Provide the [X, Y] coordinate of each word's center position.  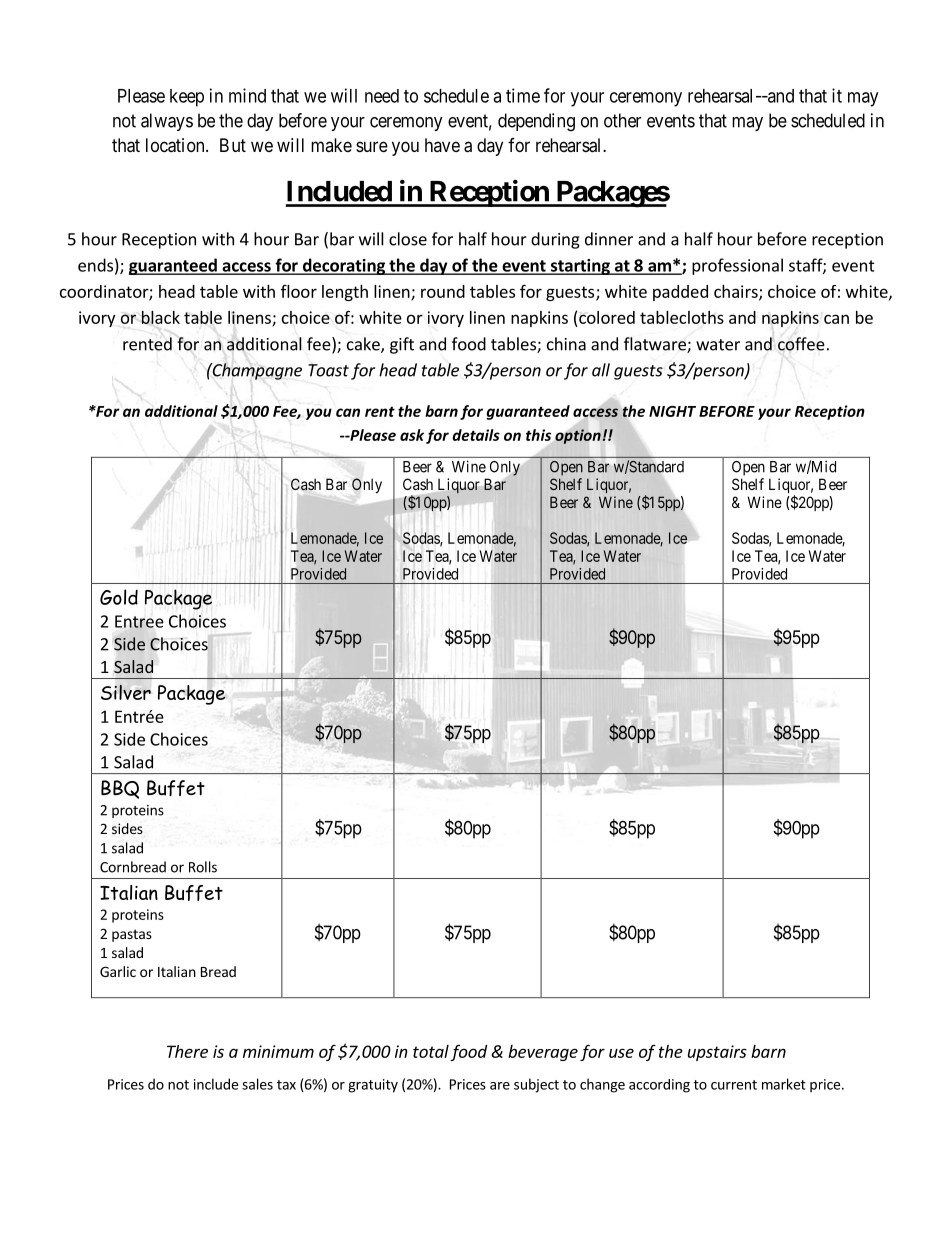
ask [412, 435]
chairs [737, 292]
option [578, 436]
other [622, 120]
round [443, 291]
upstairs [717, 1053]
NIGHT [672, 411]
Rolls [203, 867]
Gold [119, 597]
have [442, 145]
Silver [126, 692]
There [187, 1051]
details [476, 435]
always [167, 122]
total [431, 1051]
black [160, 317]
